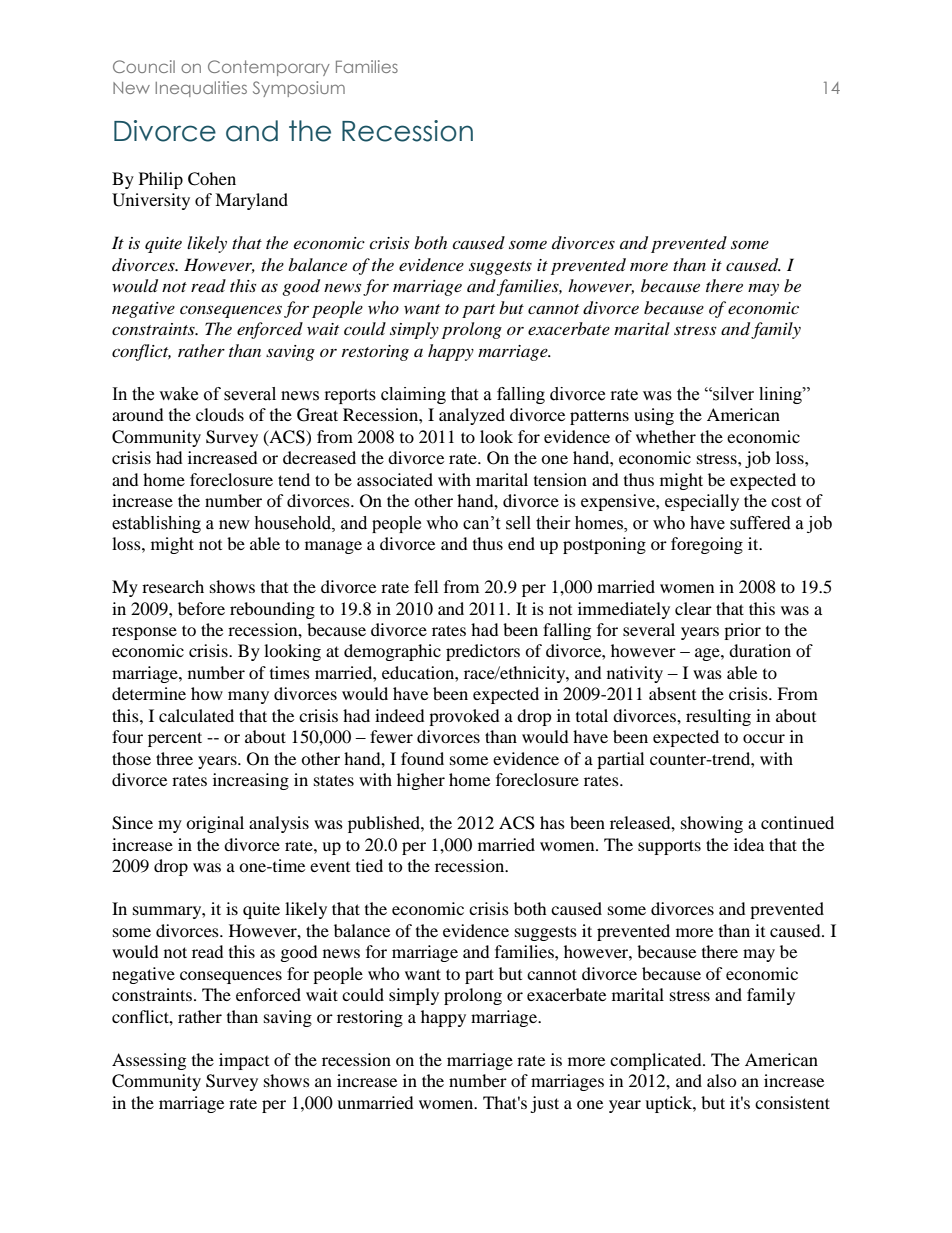  What do you see at coordinates (666, 436) in the image?
I see `whether` at bounding box center [666, 436].
